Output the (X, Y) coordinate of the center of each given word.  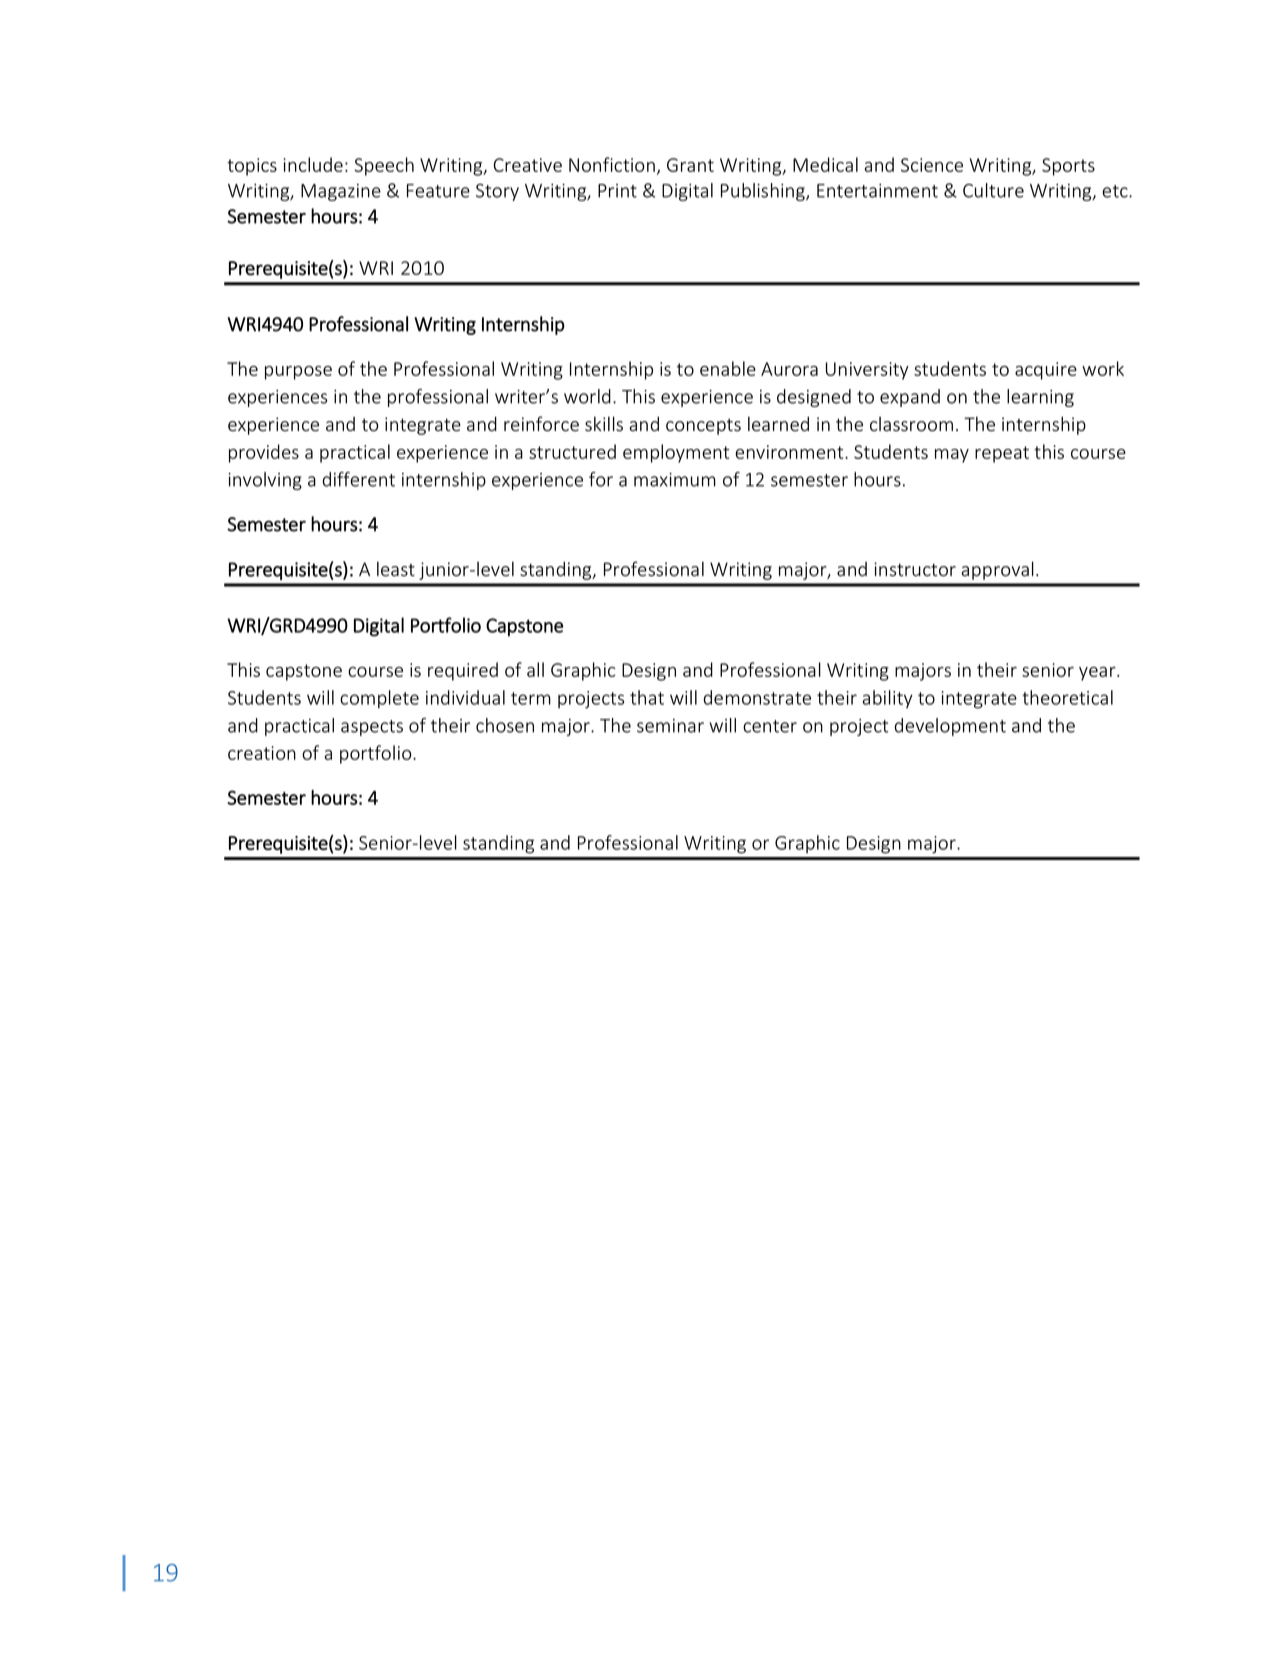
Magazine (341, 192)
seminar (670, 726)
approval (997, 570)
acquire (1046, 371)
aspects (372, 728)
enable (728, 368)
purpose (298, 373)
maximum (675, 480)
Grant (690, 165)
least (396, 569)
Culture (993, 190)
